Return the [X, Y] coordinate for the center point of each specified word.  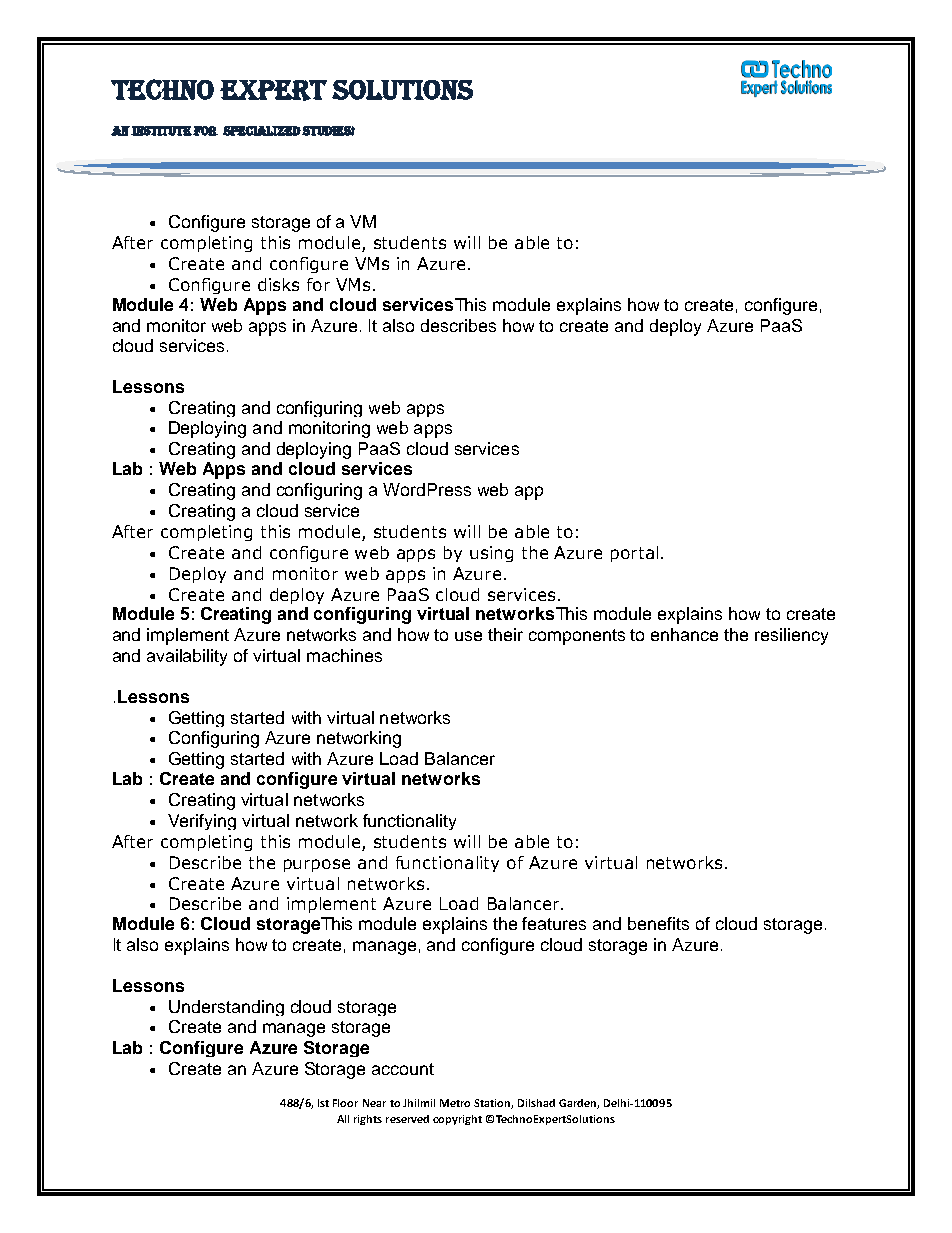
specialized [262, 131]
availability [187, 657]
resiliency [791, 636]
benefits [658, 923]
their [505, 634]
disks [278, 284]
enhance [684, 634]
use [468, 636]
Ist [323, 1103]
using [491, 554]
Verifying [202, 822]
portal [634, 554]
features [554, 923]
